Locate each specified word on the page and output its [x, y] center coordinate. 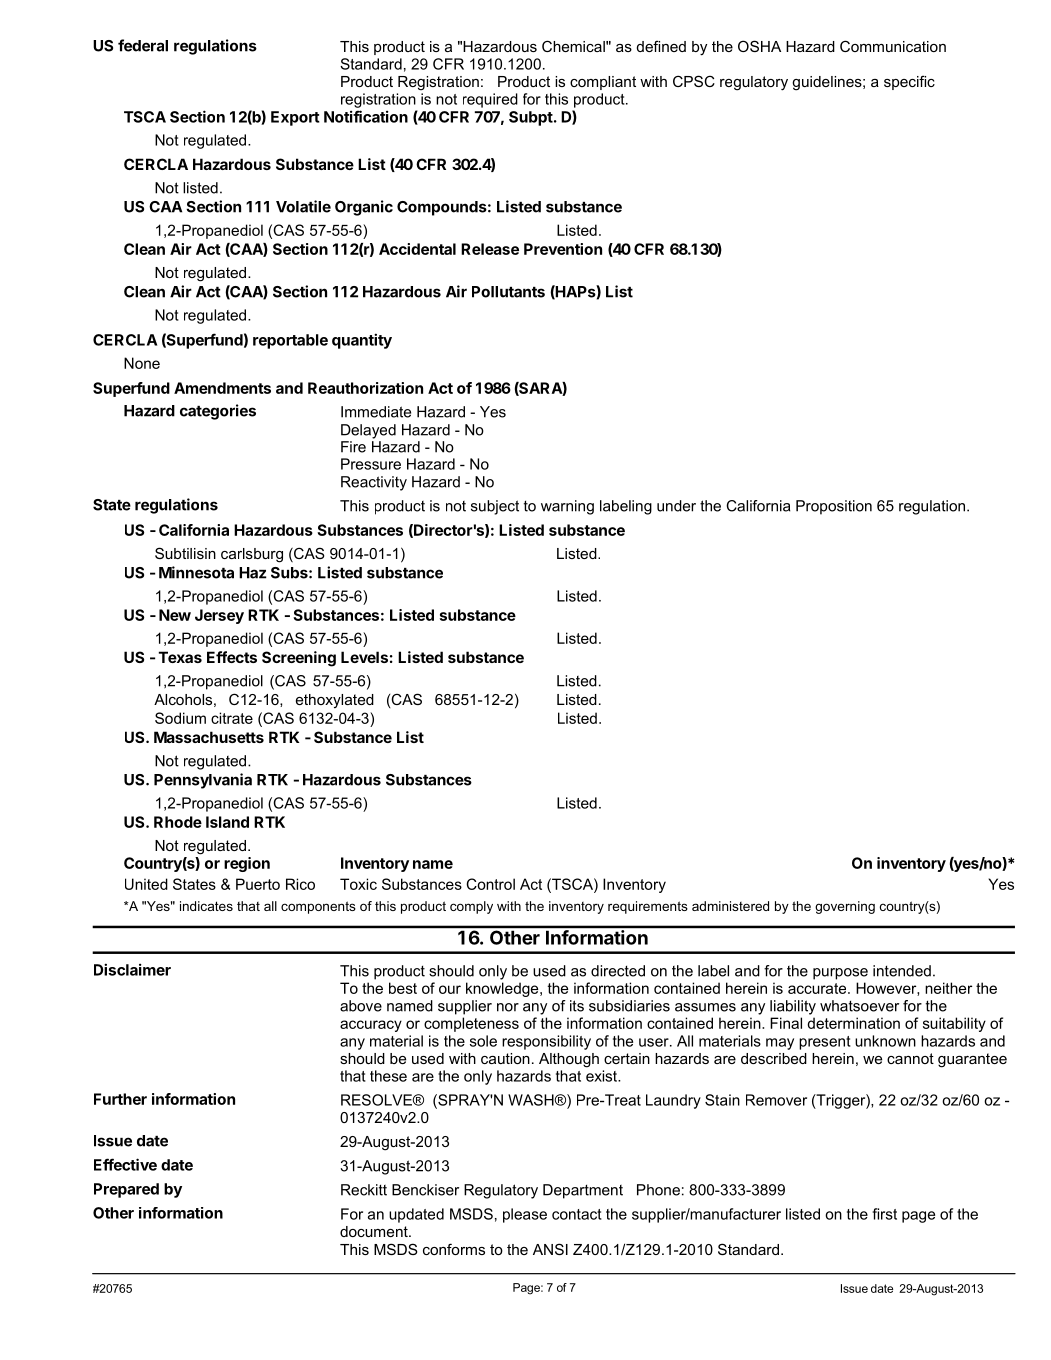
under [676, 506]
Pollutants [508, 292]
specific [909, 82]
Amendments [222, 388]
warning [567, 507]
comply [471, 907]
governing [845, 907]
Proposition [834, 507]
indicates [206, 906]
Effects [232, 657]
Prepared [126, 1190]
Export [295, 118]
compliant [603, 83]
